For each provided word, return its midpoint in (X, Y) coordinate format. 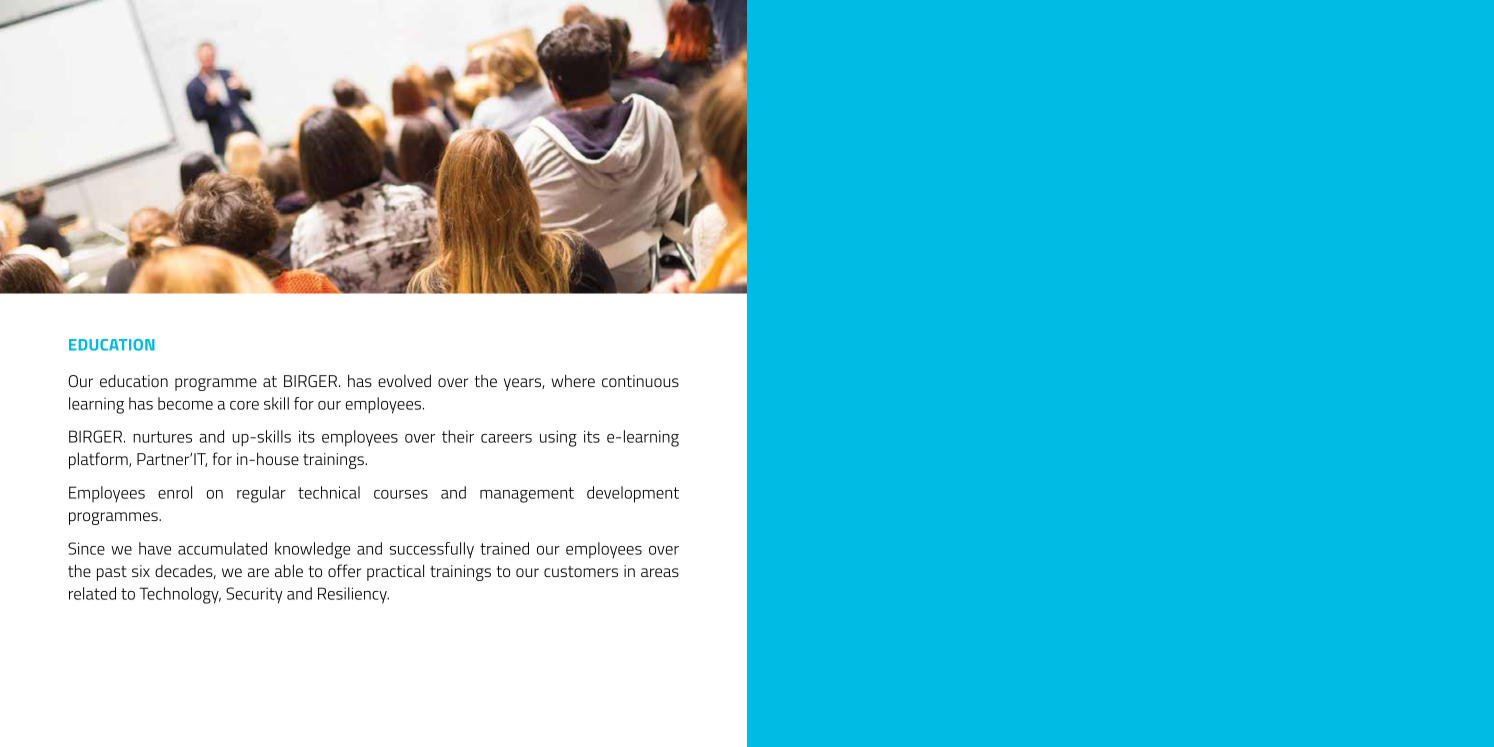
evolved (404, 380)
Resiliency (353, 595)
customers (581, 571)
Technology (180, 595)
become (185, 403)
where (573, 380)
